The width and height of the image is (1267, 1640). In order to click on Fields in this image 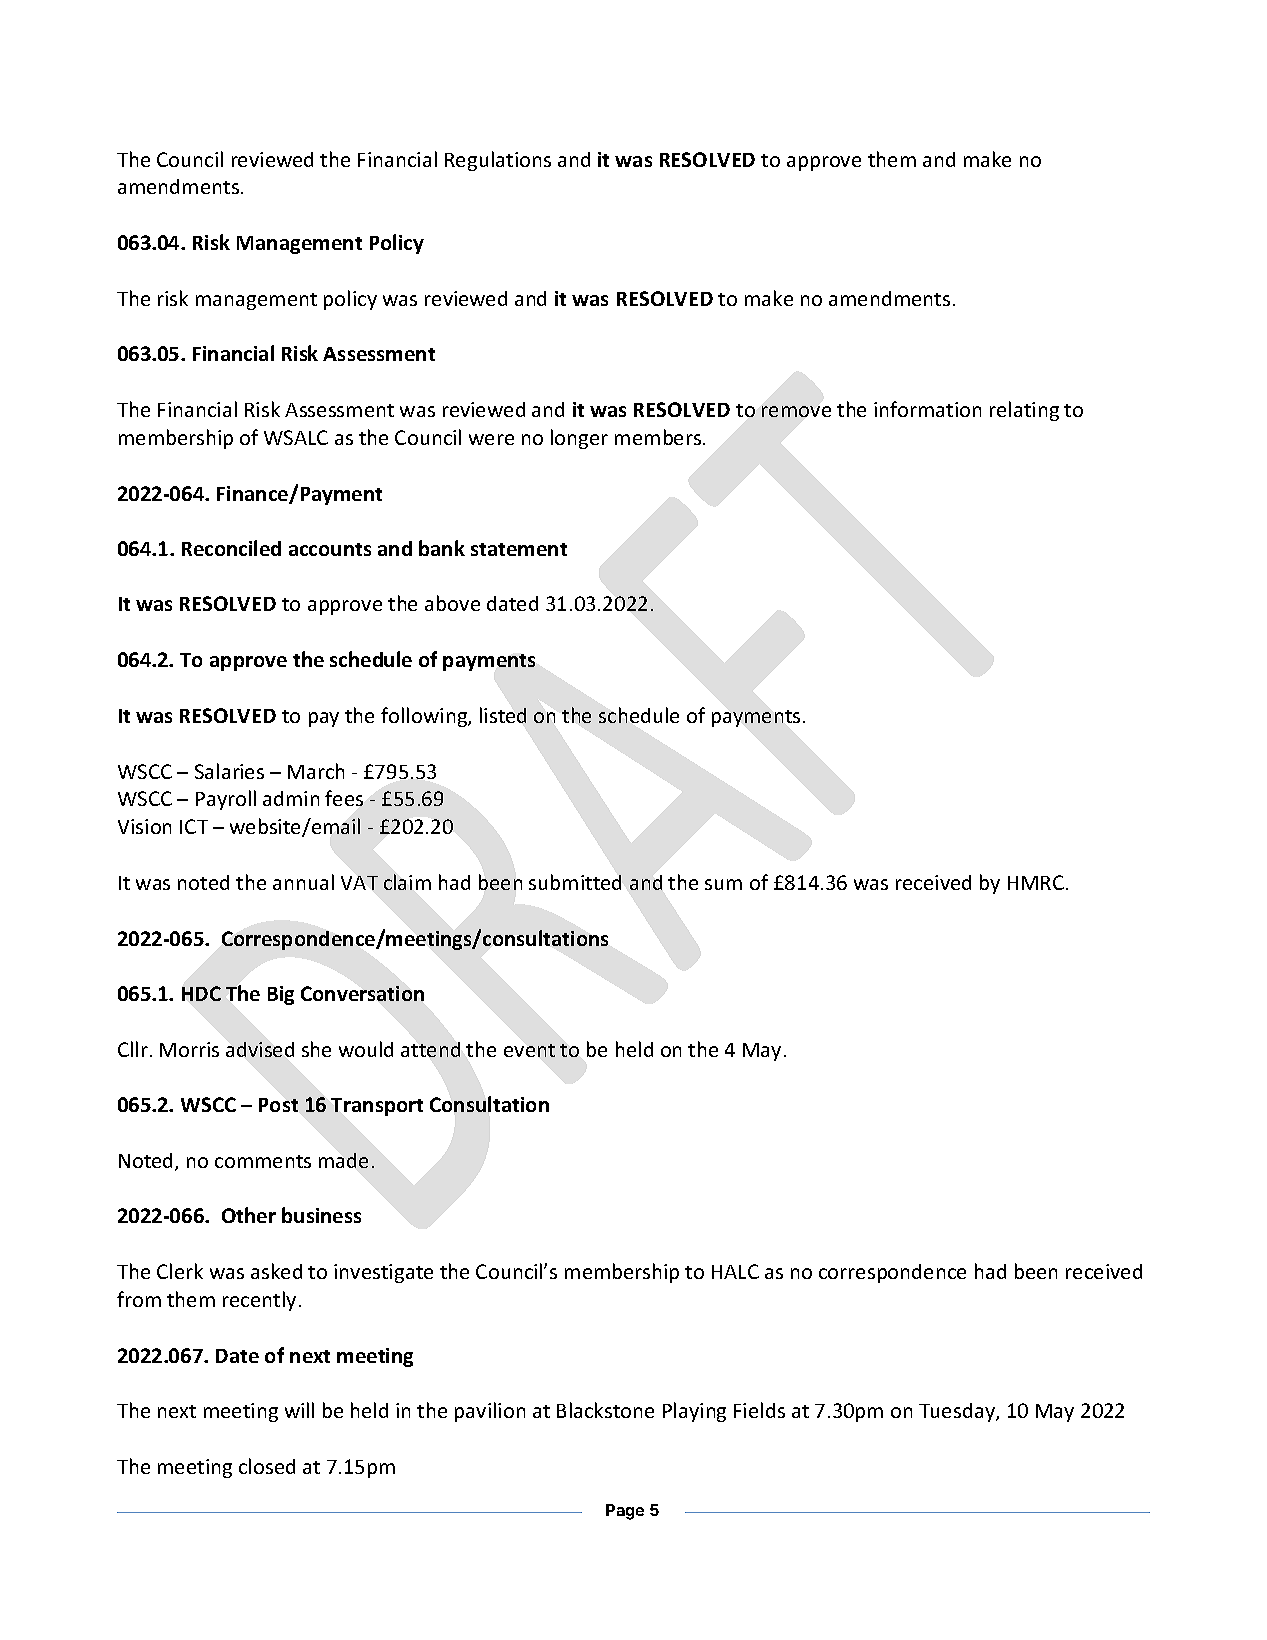, I will do `click(759, 1410)`.
